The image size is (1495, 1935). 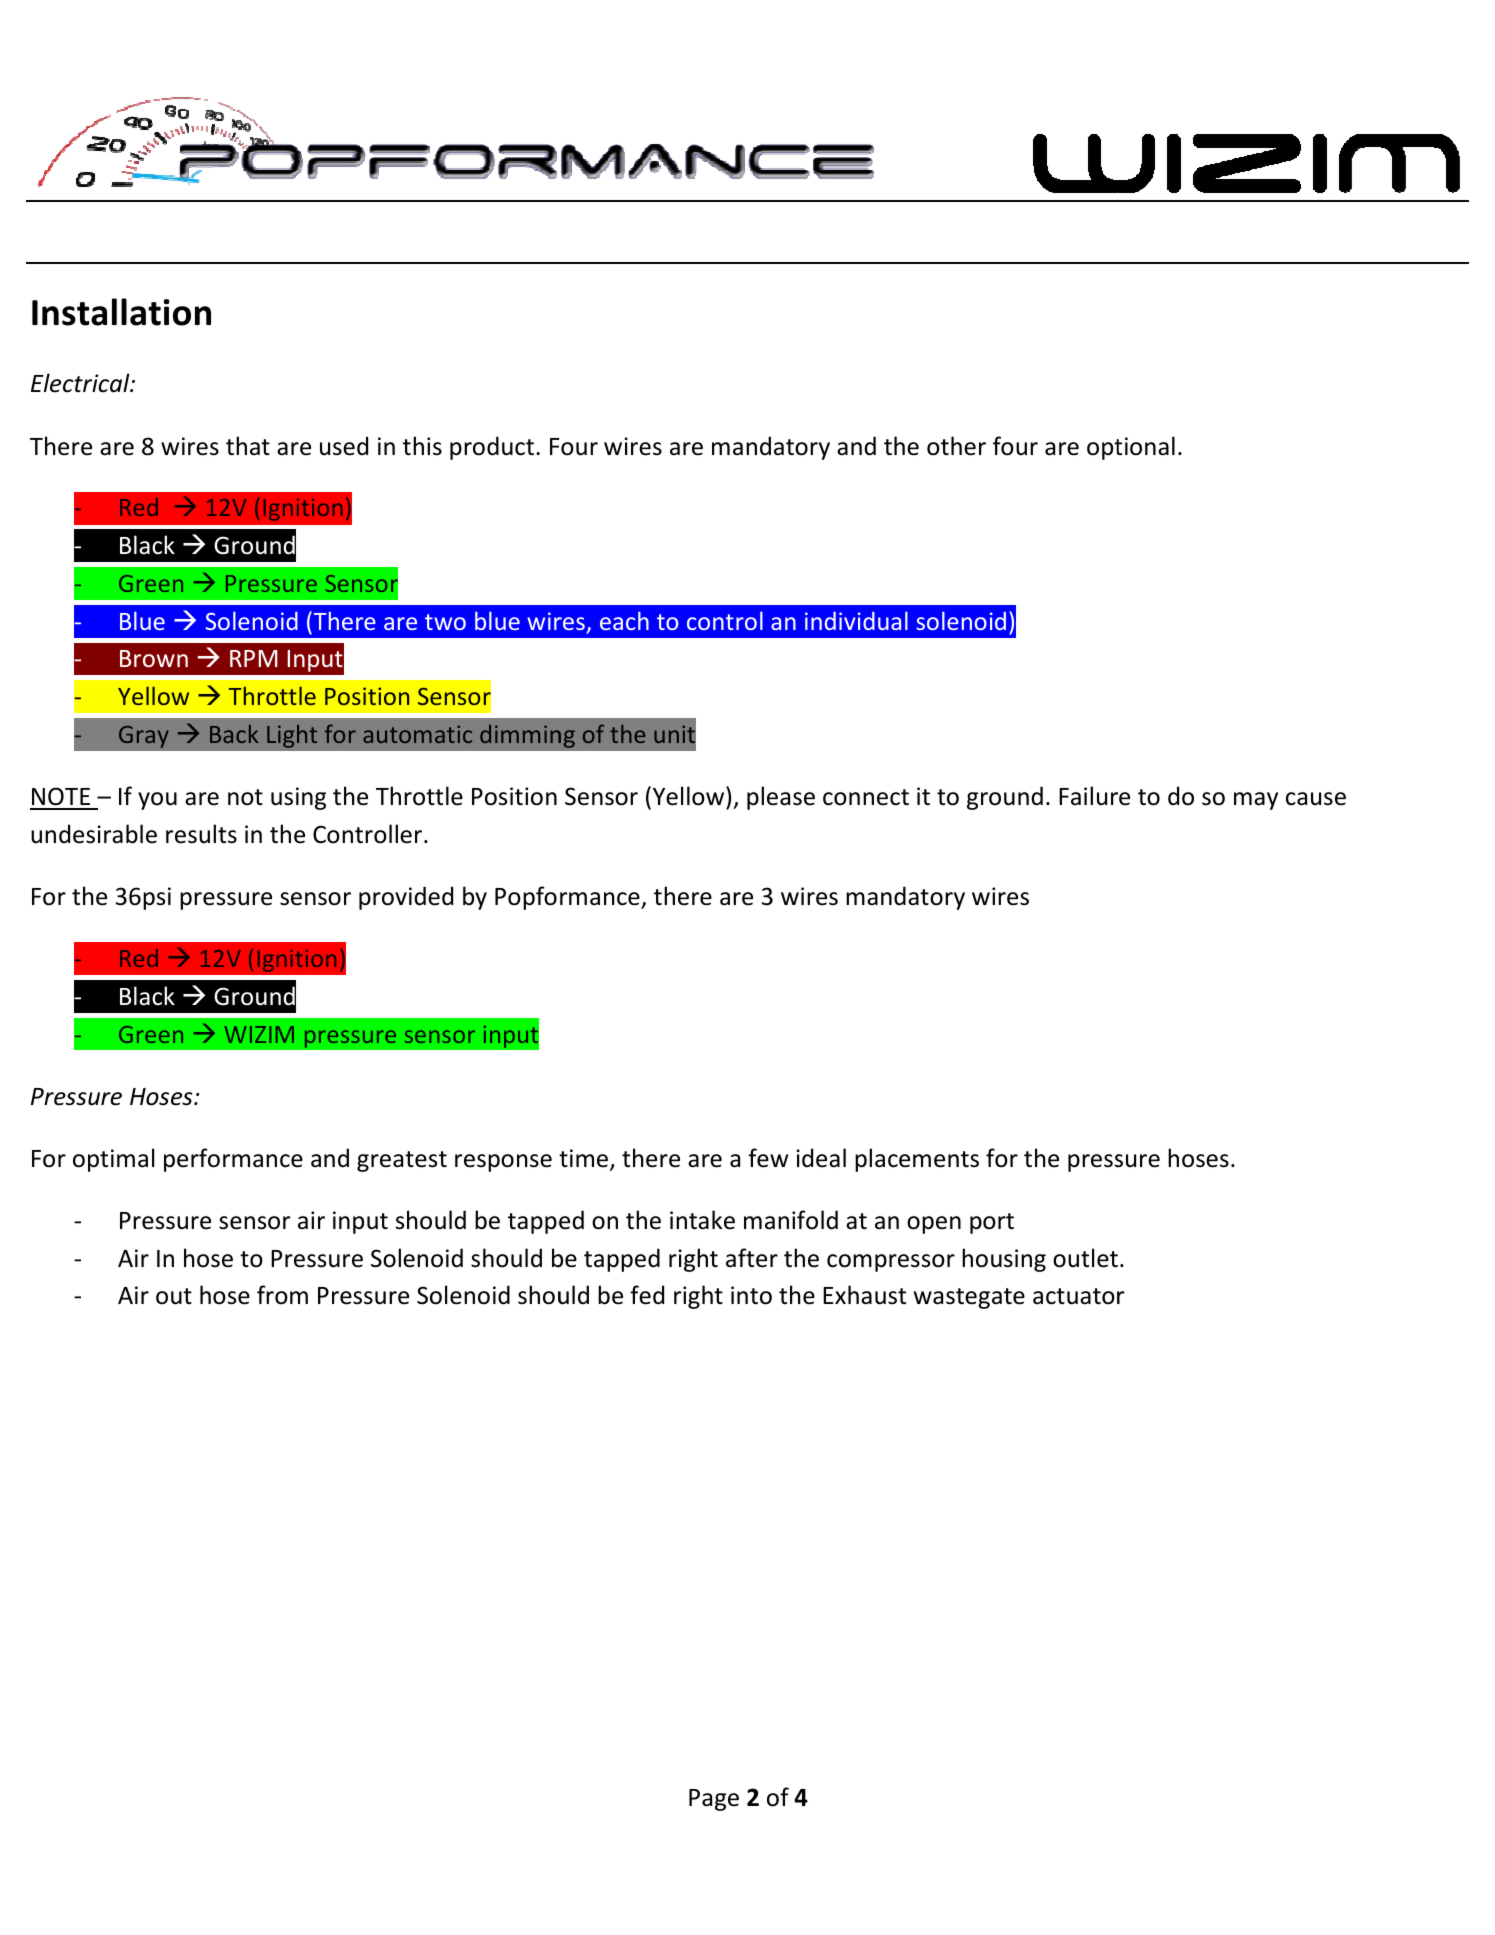 What do you see at coordinates (201, 834) in the screenshot?
I see `results` at bounding box center [201, 834].
